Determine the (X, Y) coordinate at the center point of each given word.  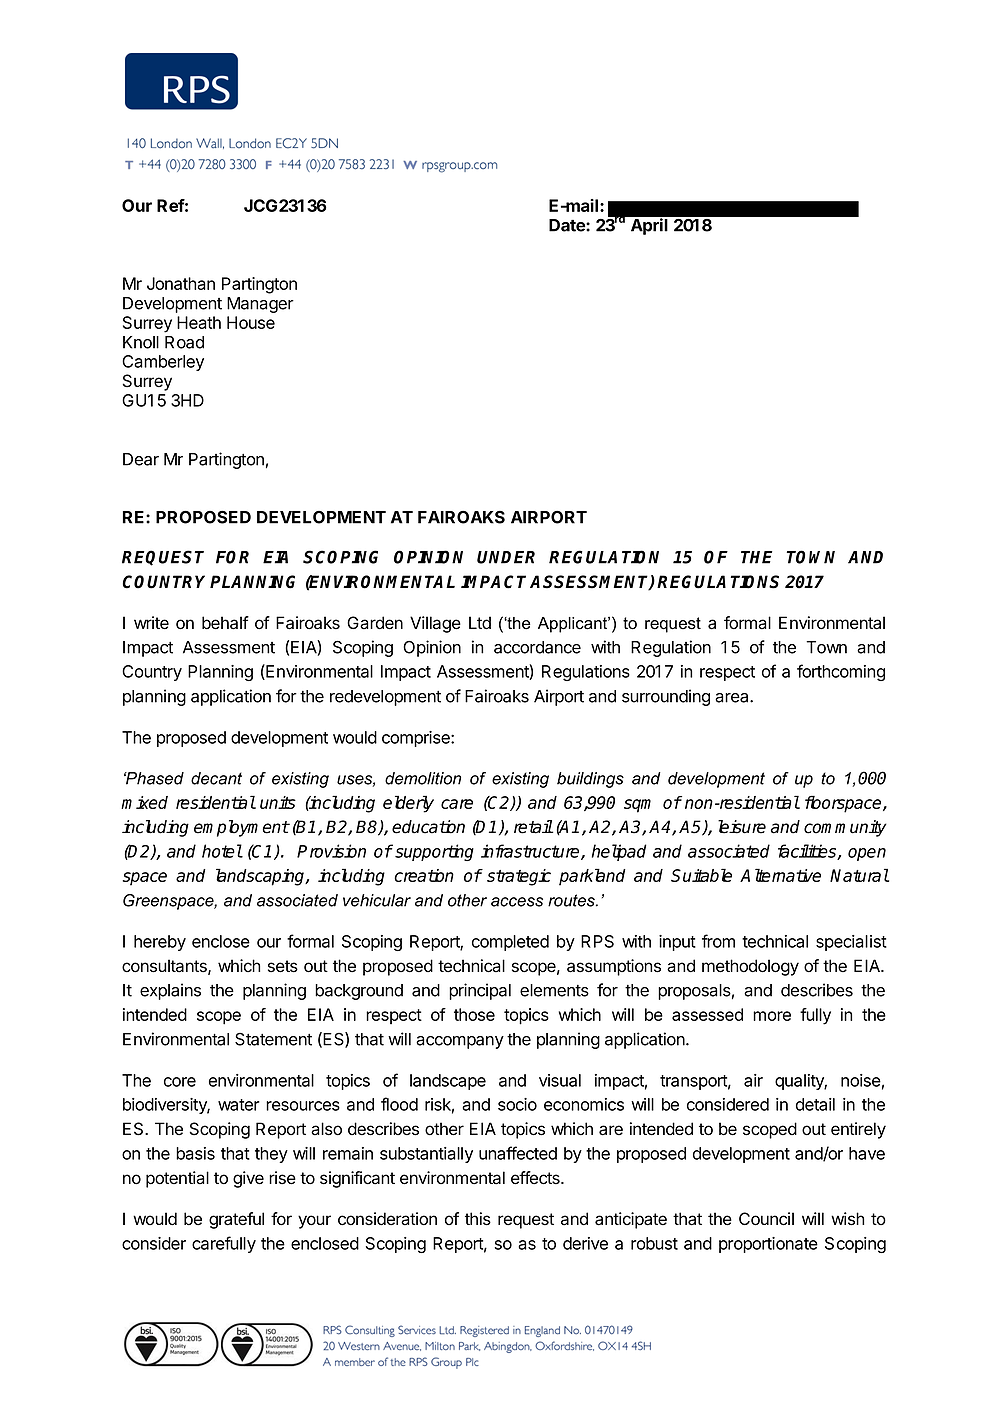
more (772, 1016)
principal (480, 991)
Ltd (480, 623)
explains (170, 991)
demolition (423, 778)
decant (216, 778)
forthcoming (841, 672)
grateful (236, 1220)
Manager (260, 305)
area (733, 698)
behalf (225, 623)
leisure (742, 827)
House (251, 322)
